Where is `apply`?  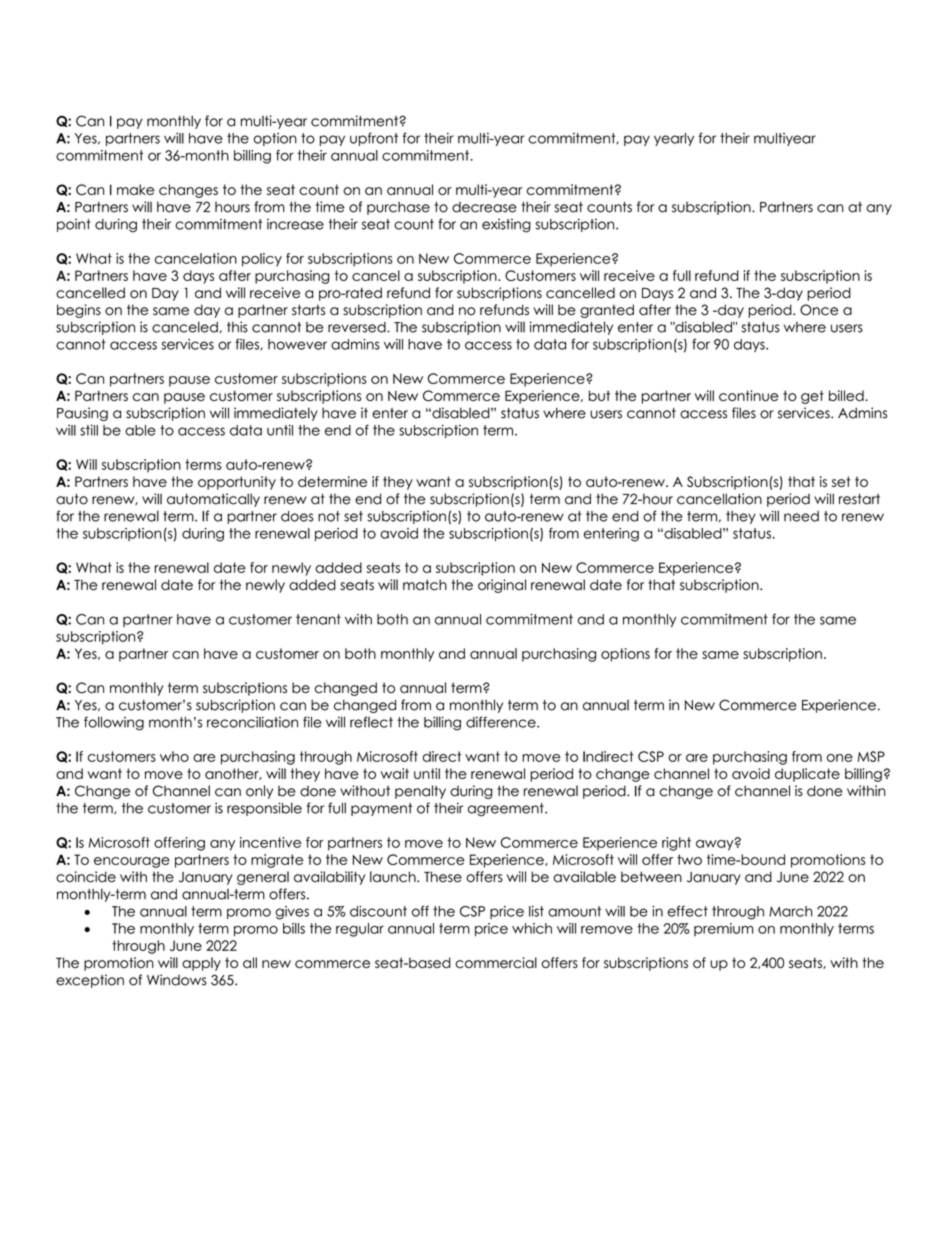 apply is located at coordinates (201, 964).
